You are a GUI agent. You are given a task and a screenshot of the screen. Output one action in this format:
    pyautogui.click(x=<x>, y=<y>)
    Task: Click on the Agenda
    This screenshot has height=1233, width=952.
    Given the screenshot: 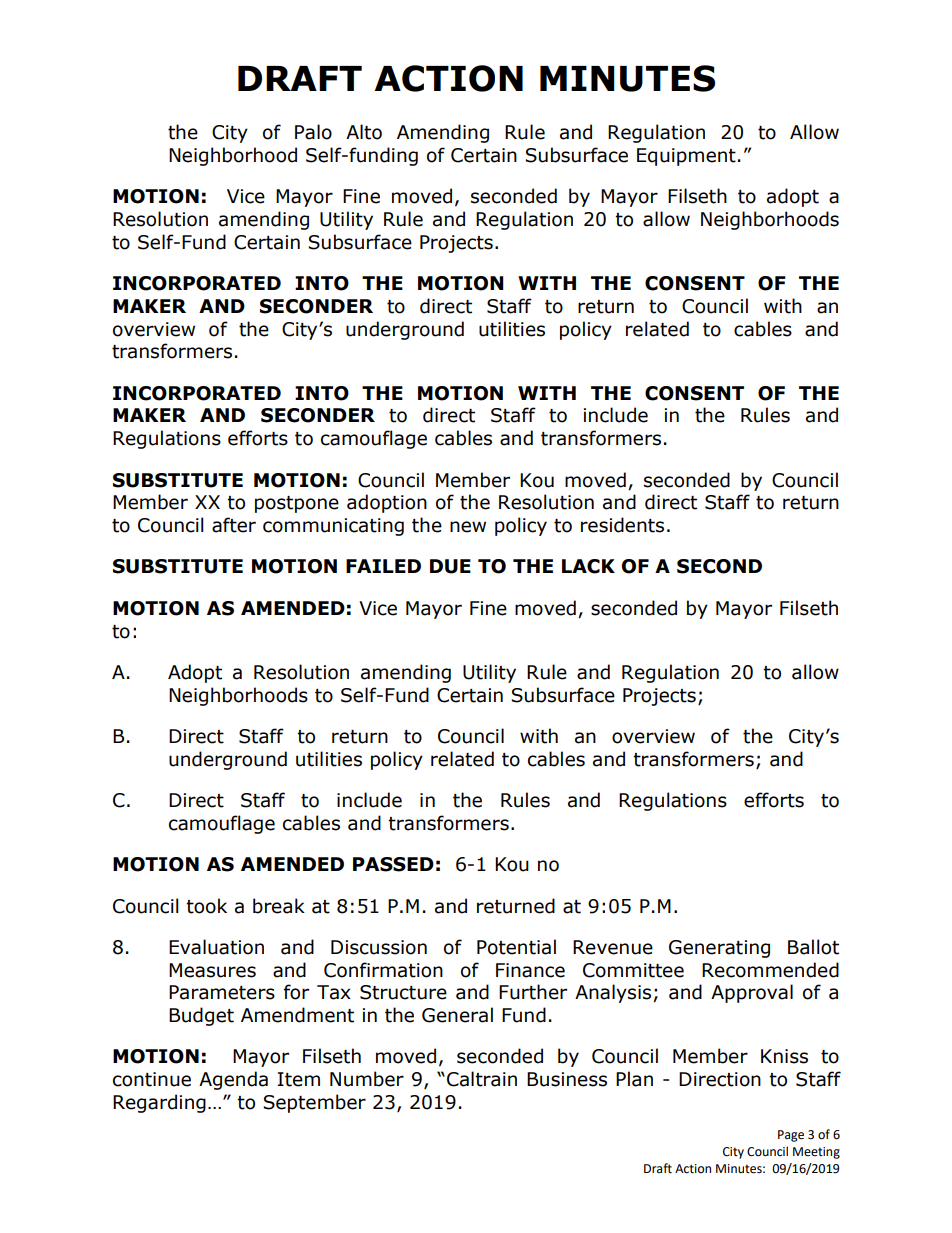 What is the action you would take?
    pyautogui.click(x=233, y=1080)
